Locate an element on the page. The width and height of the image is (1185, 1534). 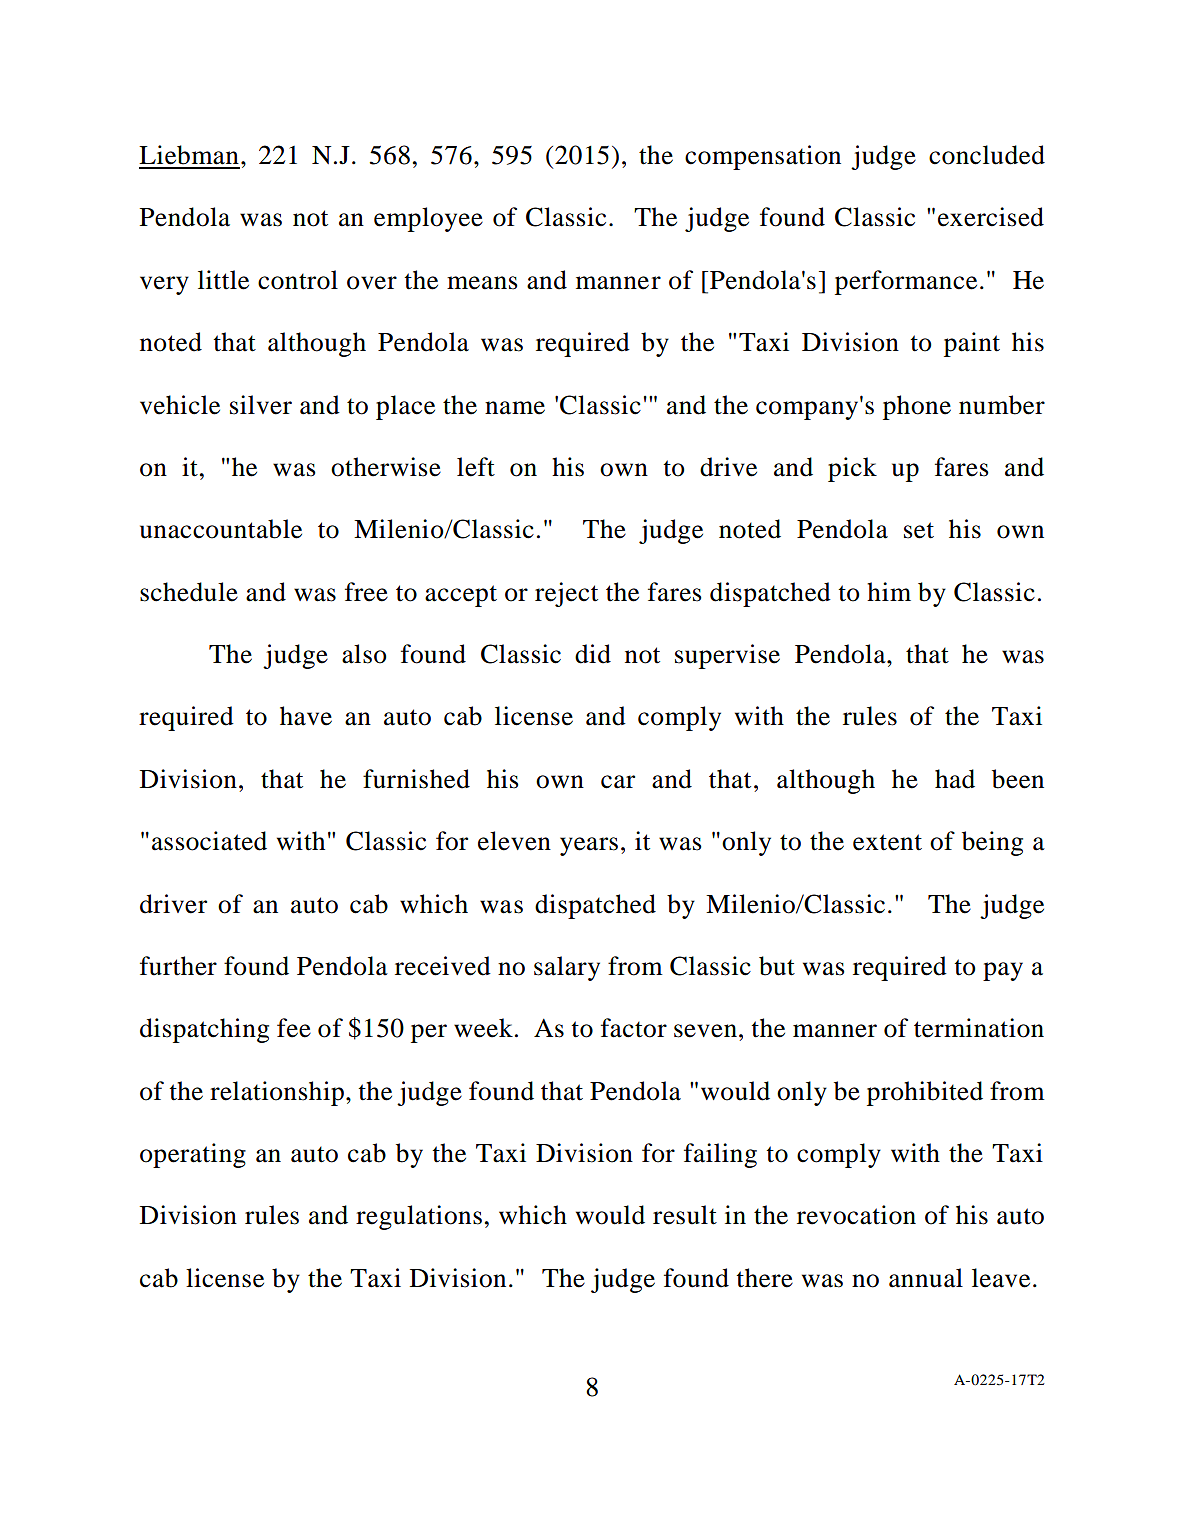
have is located at coordinates (306, 716).
